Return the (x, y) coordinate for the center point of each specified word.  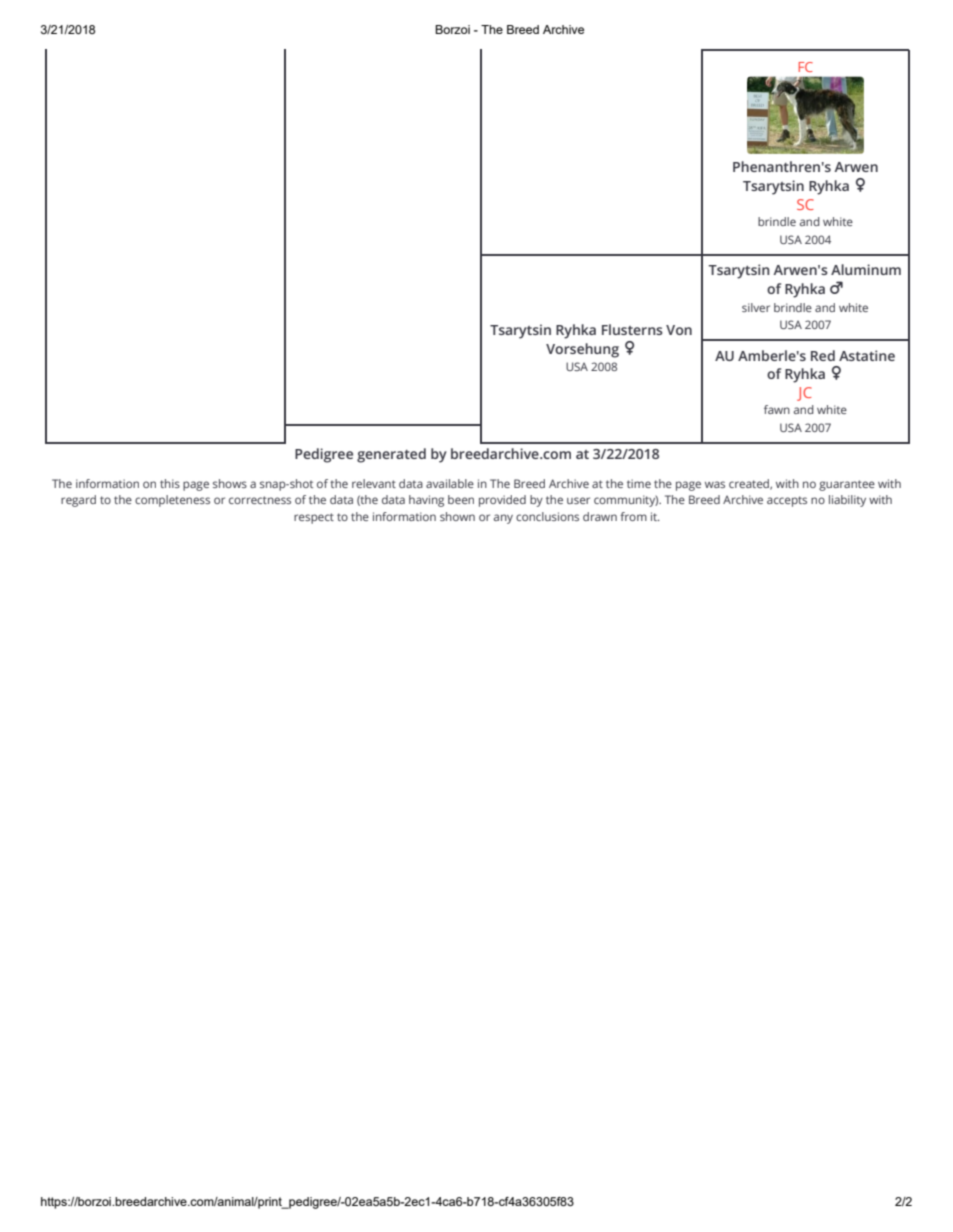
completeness (172, 501)
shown (457, 516)
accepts (787, 501)
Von (679, 330)
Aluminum (866, 269)
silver (756, 307)
